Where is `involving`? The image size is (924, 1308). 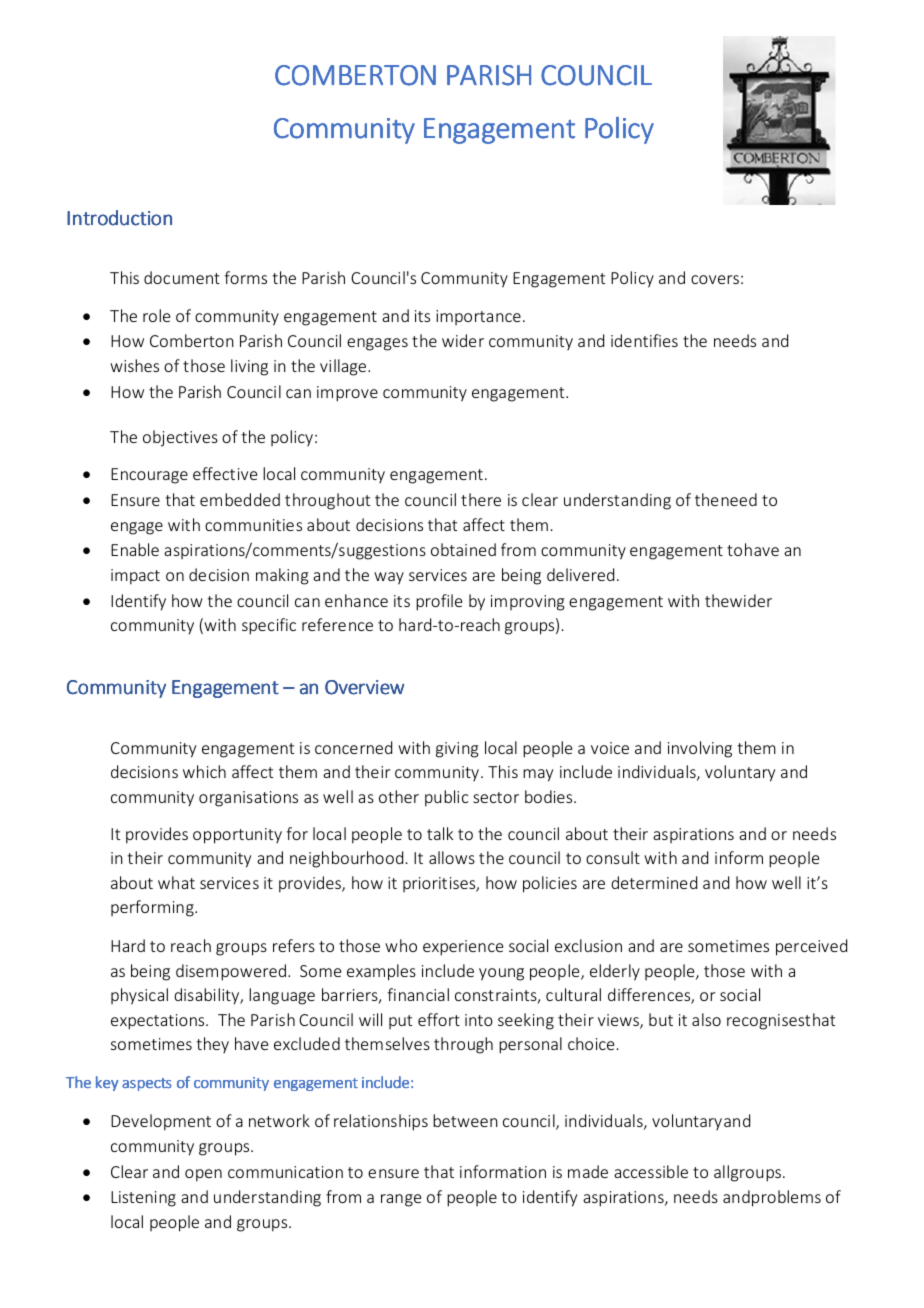 involving is located at coordinates (700, 749).
